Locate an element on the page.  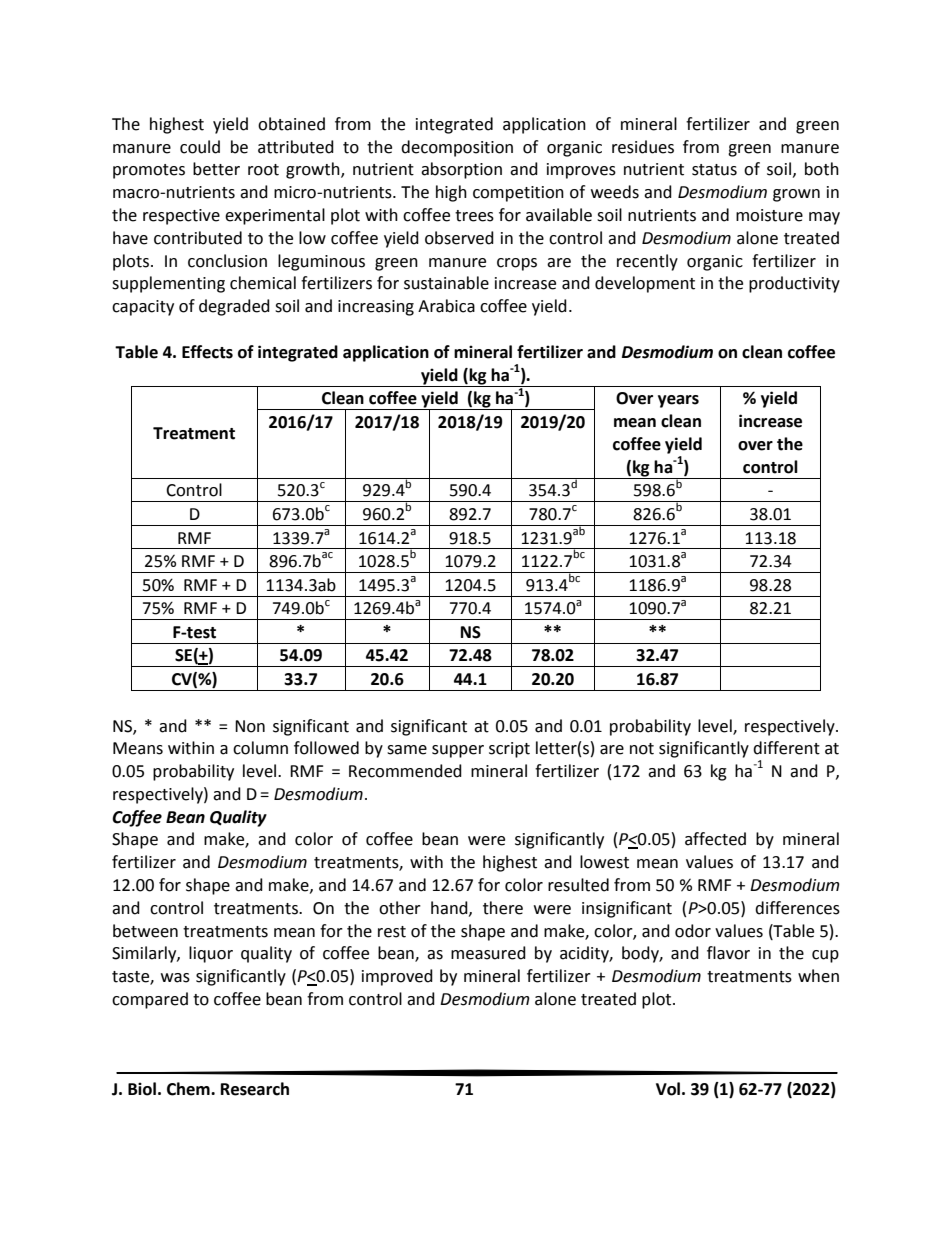
Effects is located at coordinates (207, 352).
